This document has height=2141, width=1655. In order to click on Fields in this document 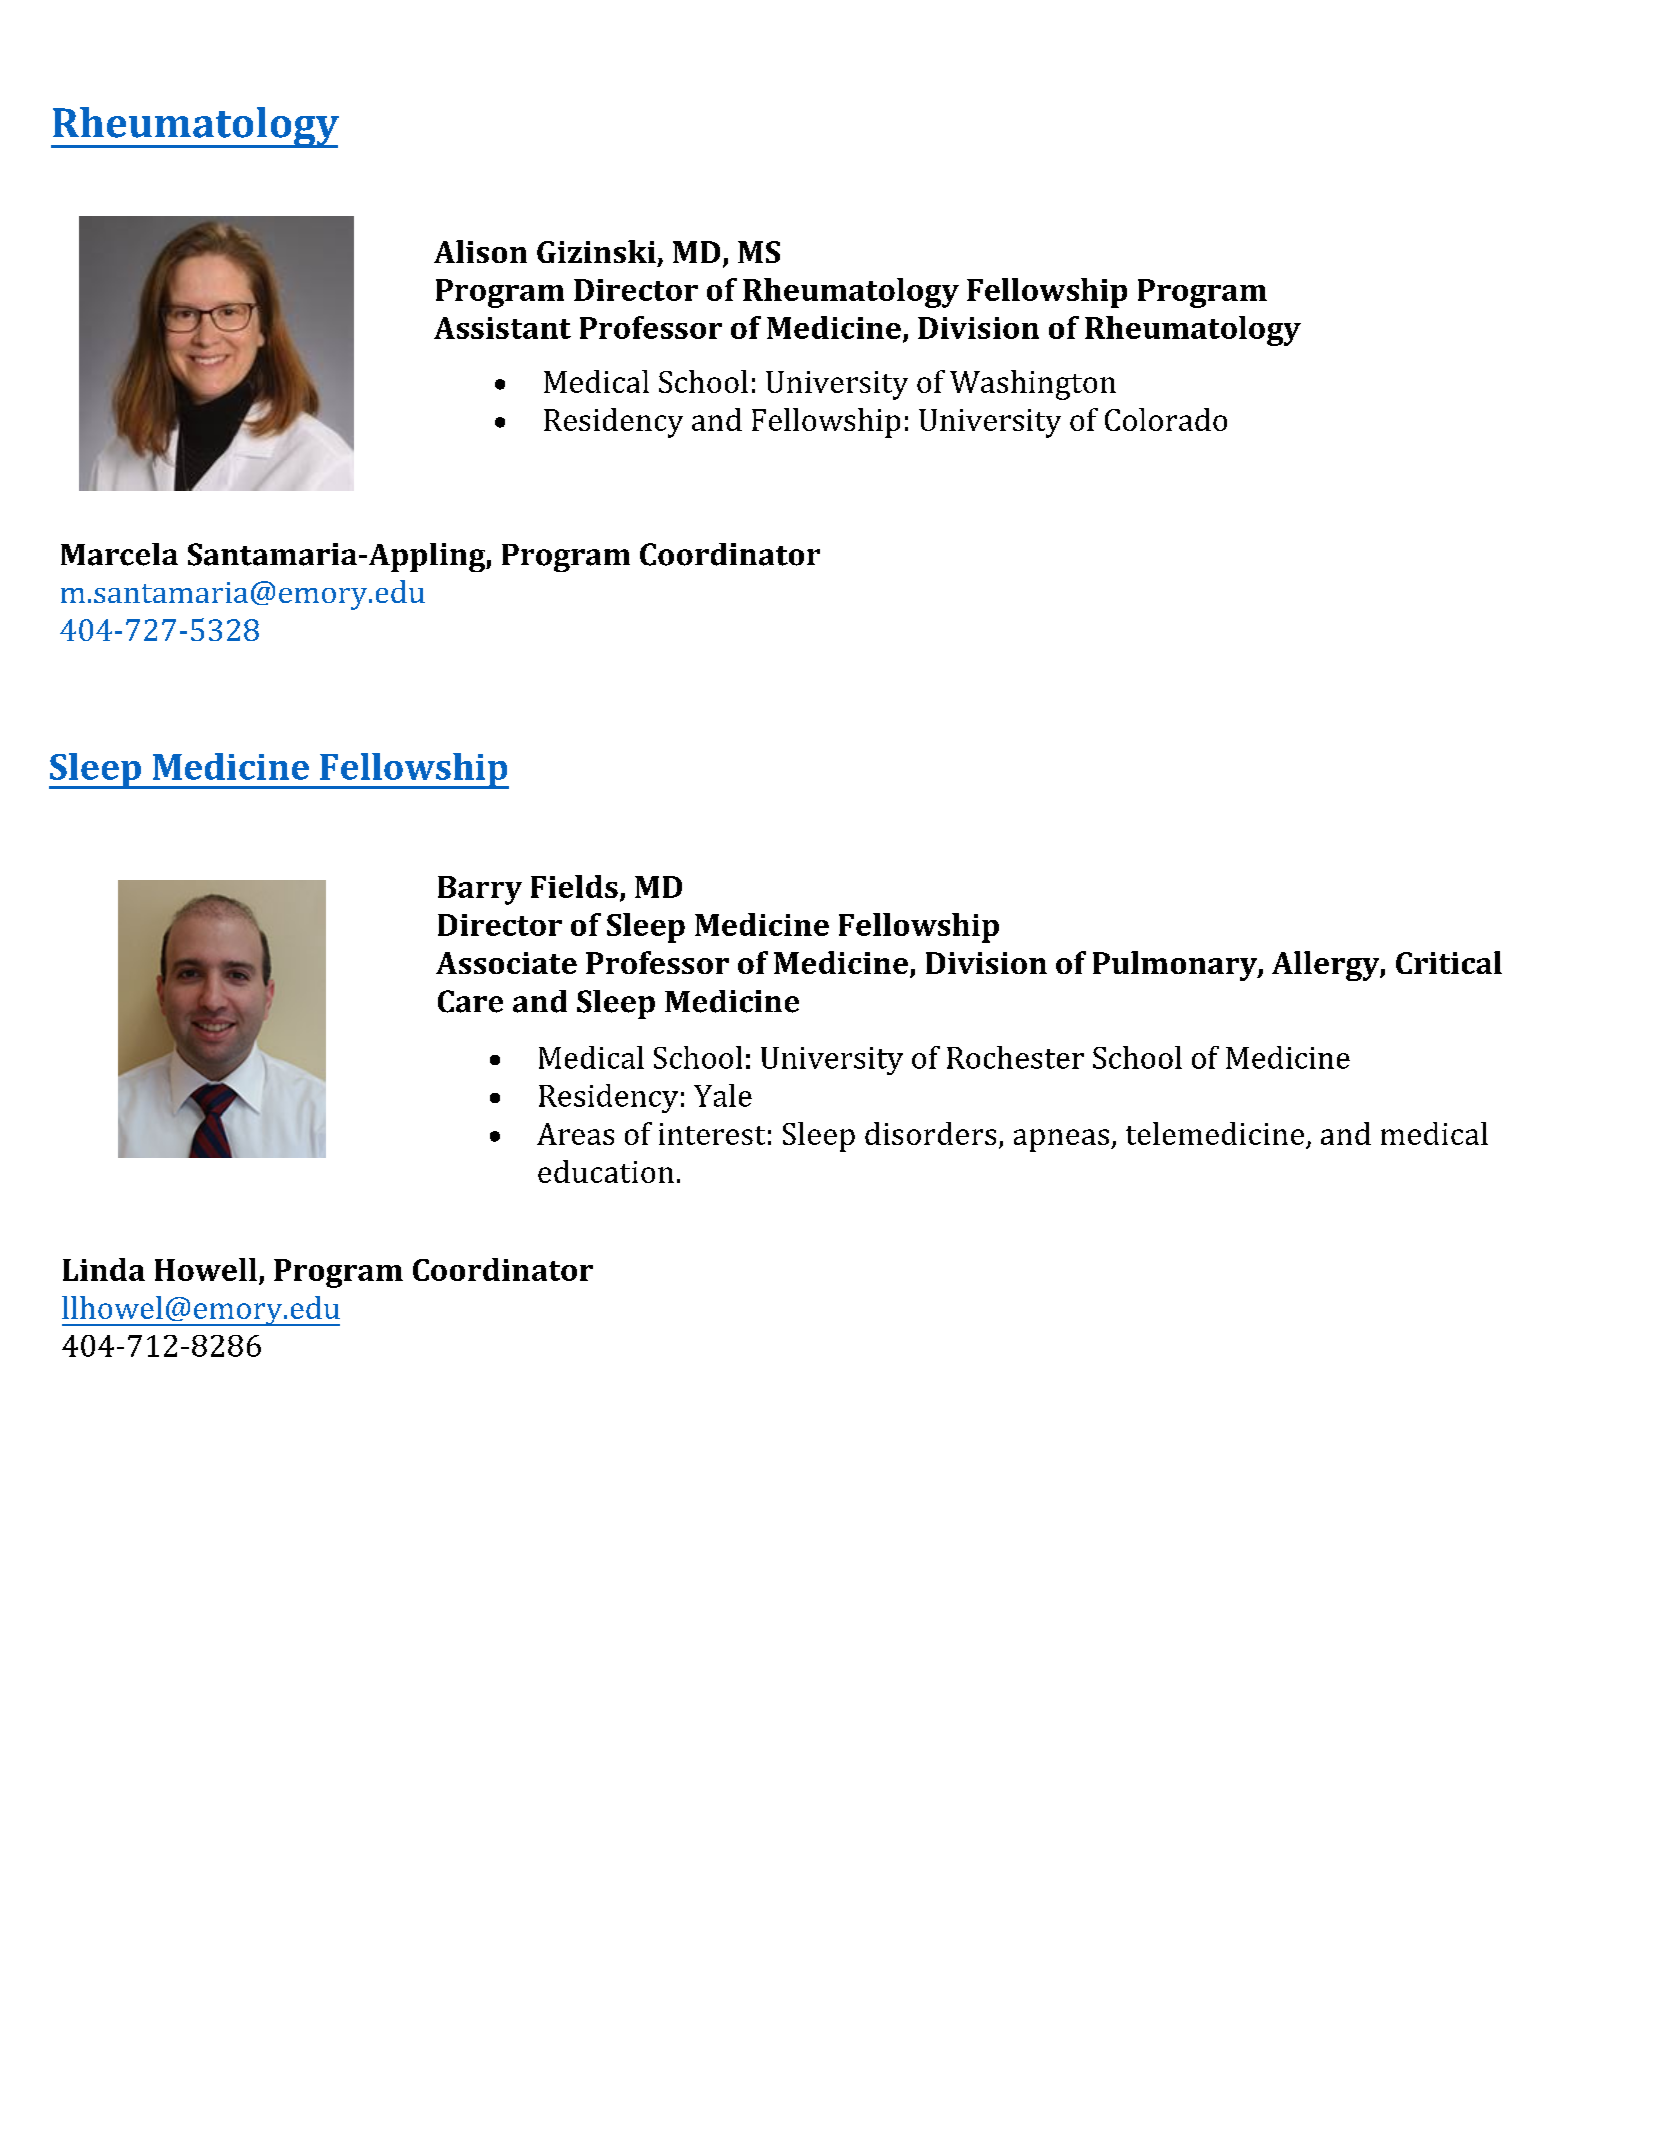, I will do `click(574, 886)`.
